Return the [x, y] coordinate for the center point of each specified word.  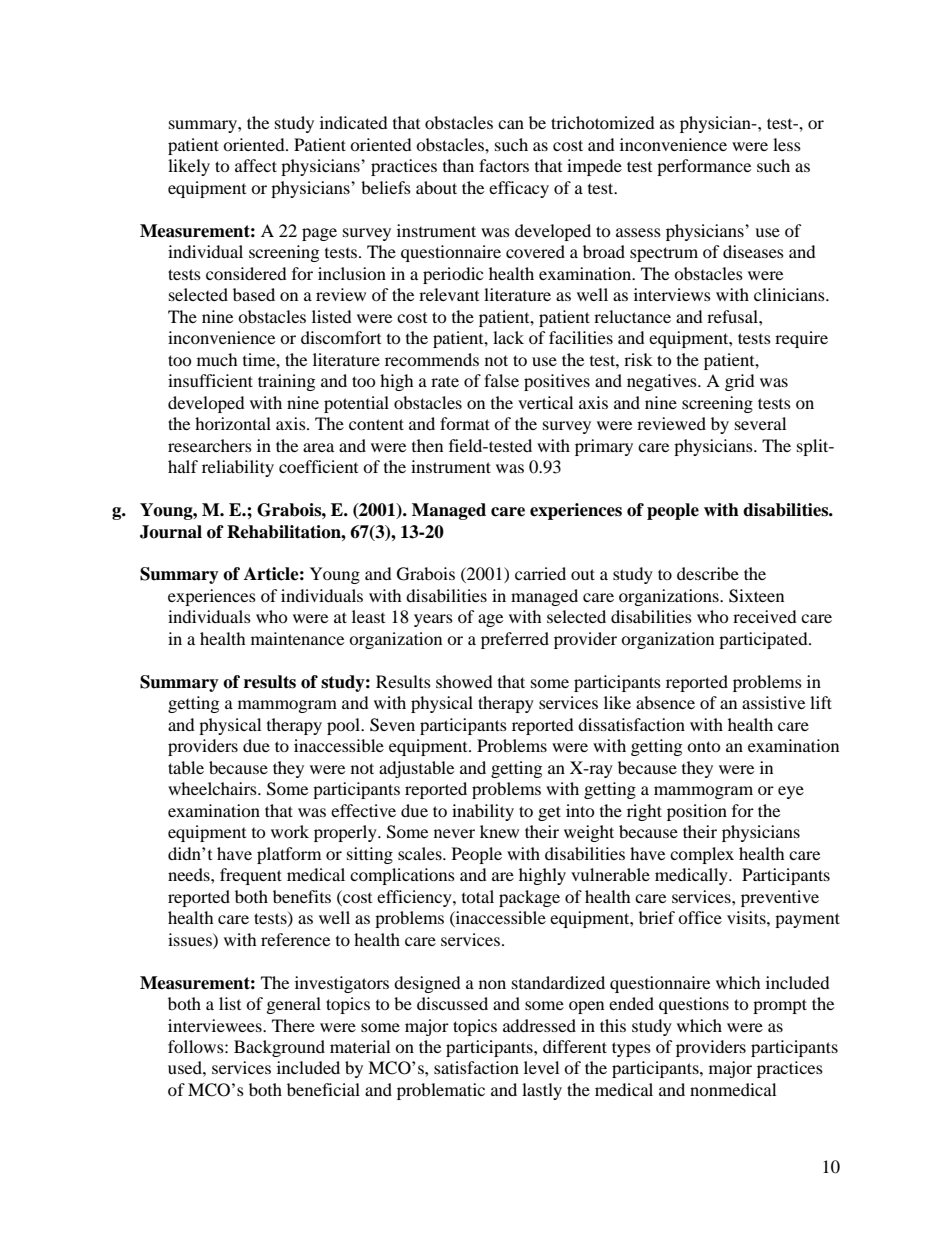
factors [504, 165]
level [541, 1067]
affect [256, 165]
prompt [780, 1006]
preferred [515, 640]
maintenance [297, 638]
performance [704, 167]
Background [279, 1048]
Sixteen [756, 596]
